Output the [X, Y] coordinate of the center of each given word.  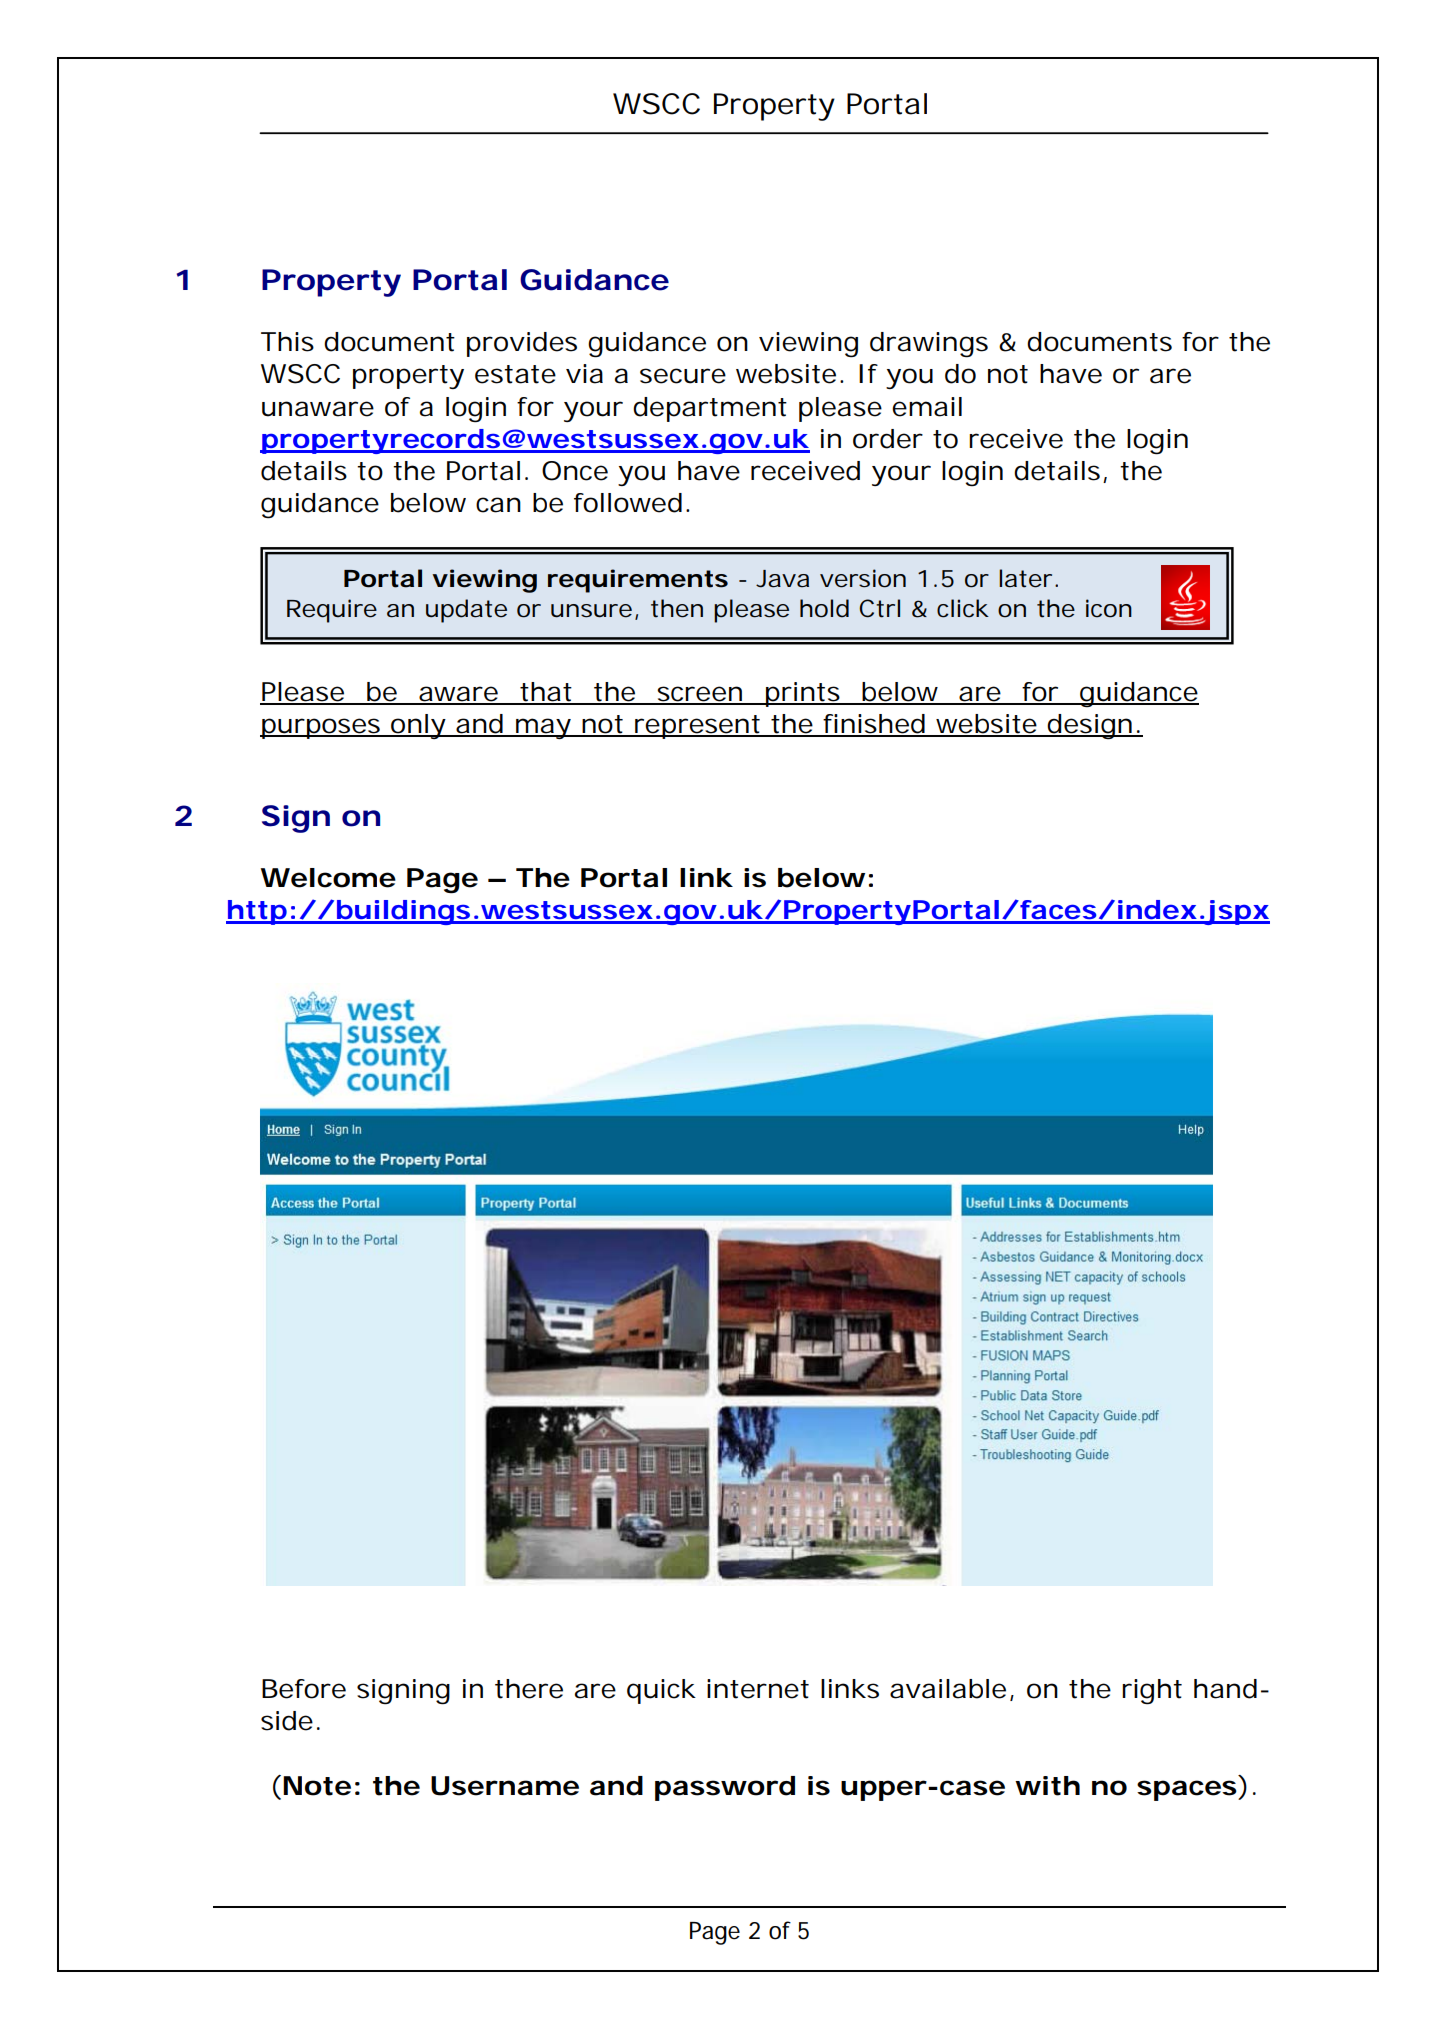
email [927, 407]
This [287, 342]
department [710, 409]
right [1152, 1692]
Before [304, 1689]
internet [758, 1689]
